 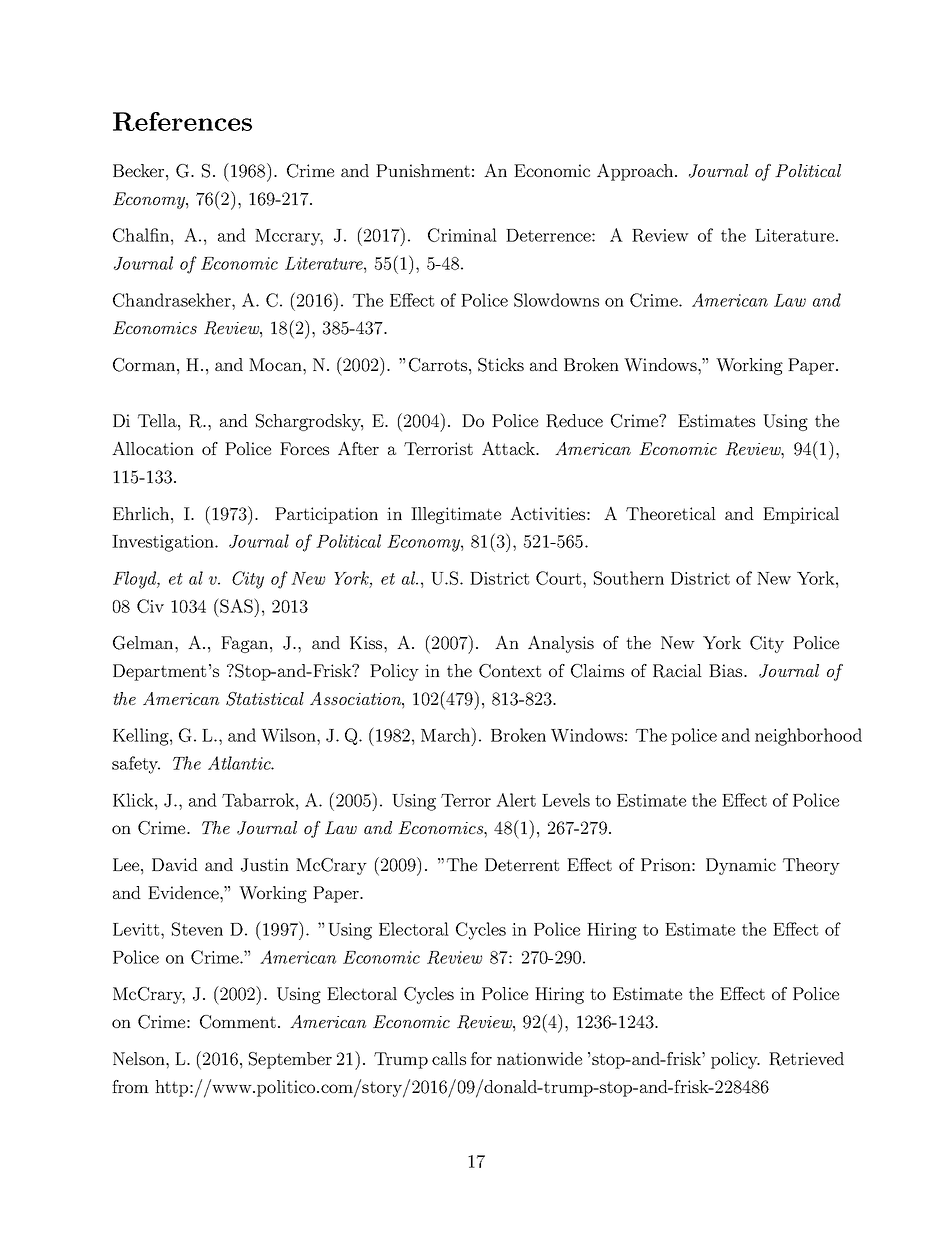 What do you see at coordinates (182, 121) in the screenshot?
I see `References` at bounding box center [182, 121].
